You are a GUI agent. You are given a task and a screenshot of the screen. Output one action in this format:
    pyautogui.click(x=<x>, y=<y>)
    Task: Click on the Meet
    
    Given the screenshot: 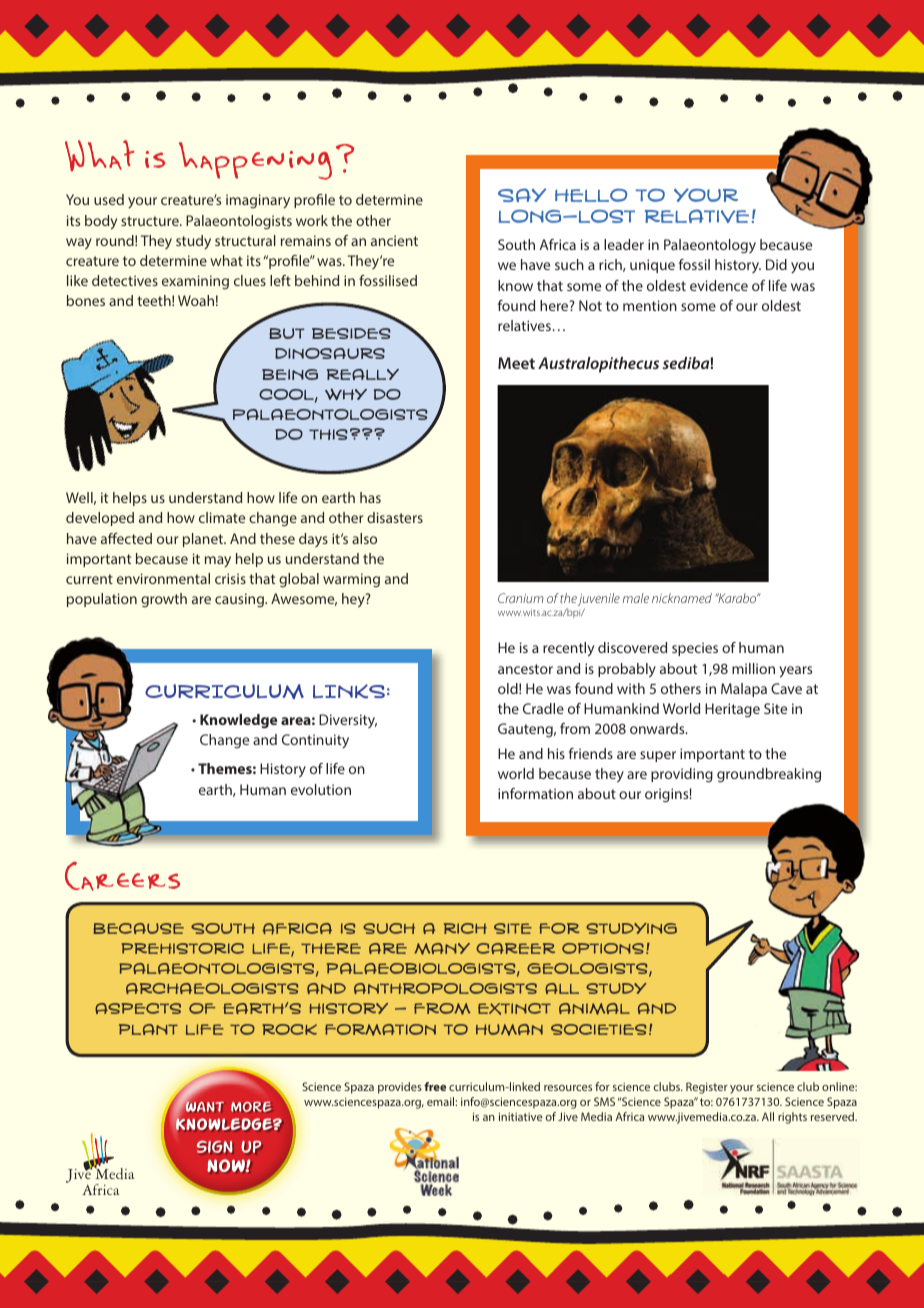 What is the action you would take?
    pyautogui.click(x=516, y=363)
